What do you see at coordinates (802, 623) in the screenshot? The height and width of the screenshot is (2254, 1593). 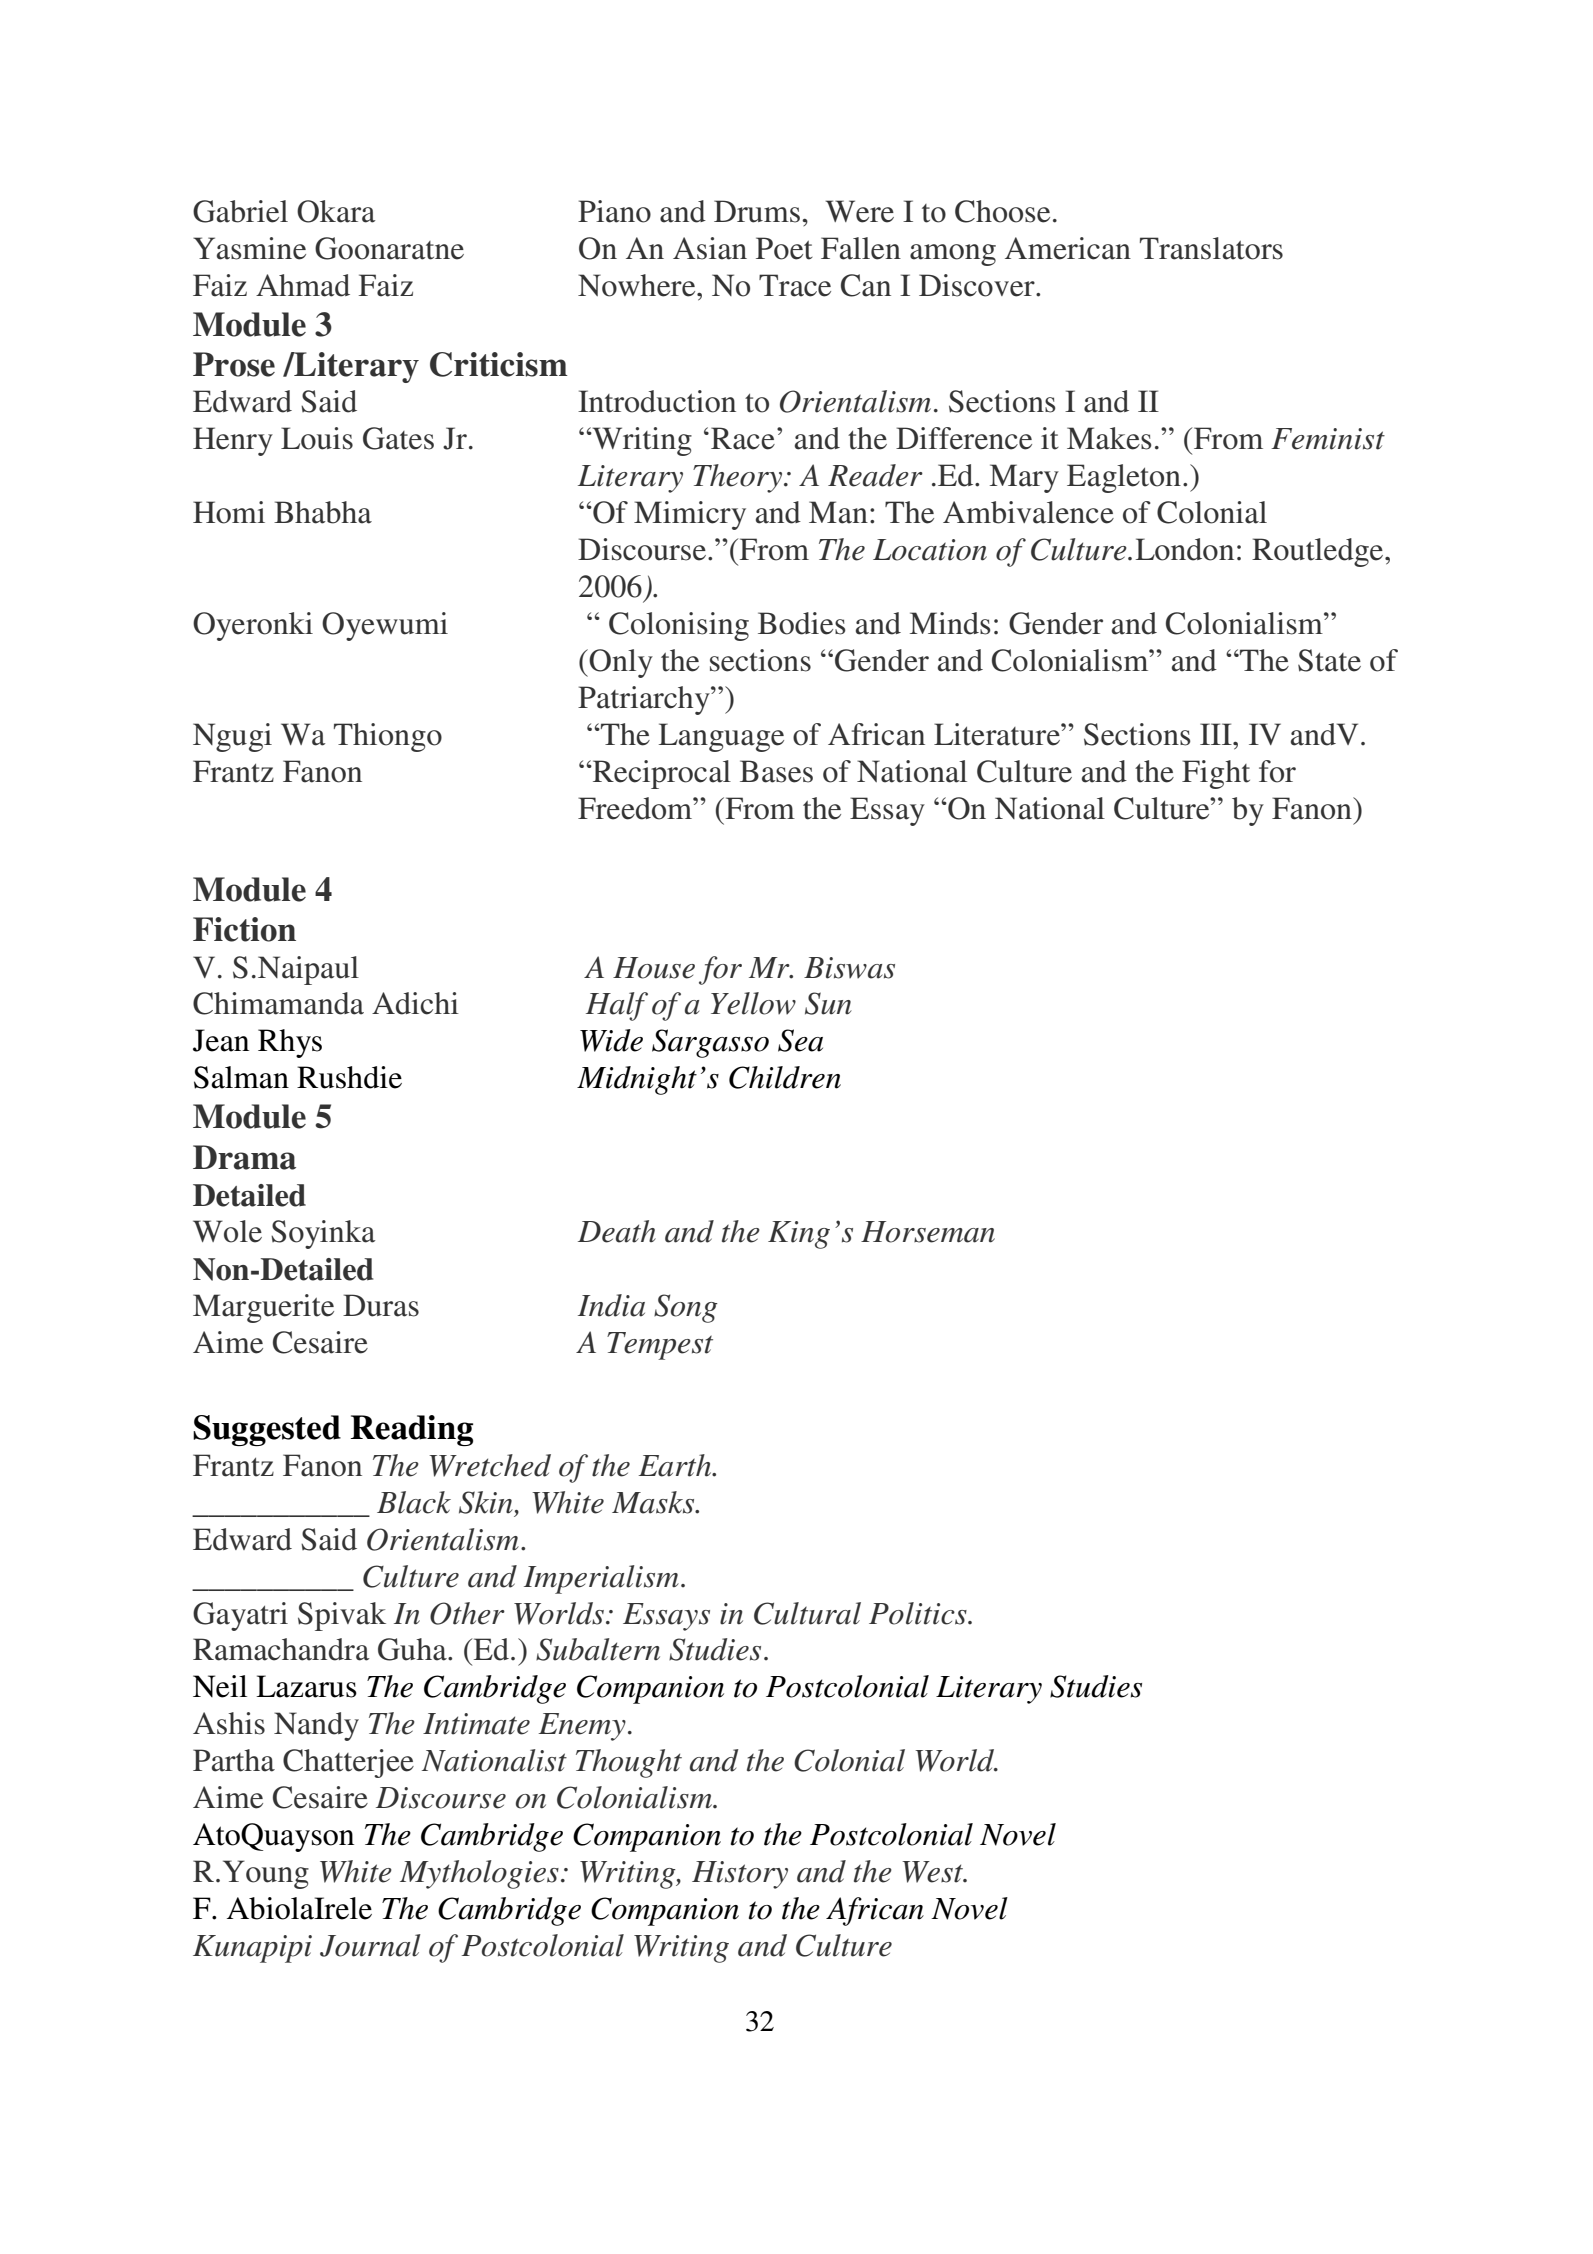 I see `Bodies` at bounding box center [802, 623].
